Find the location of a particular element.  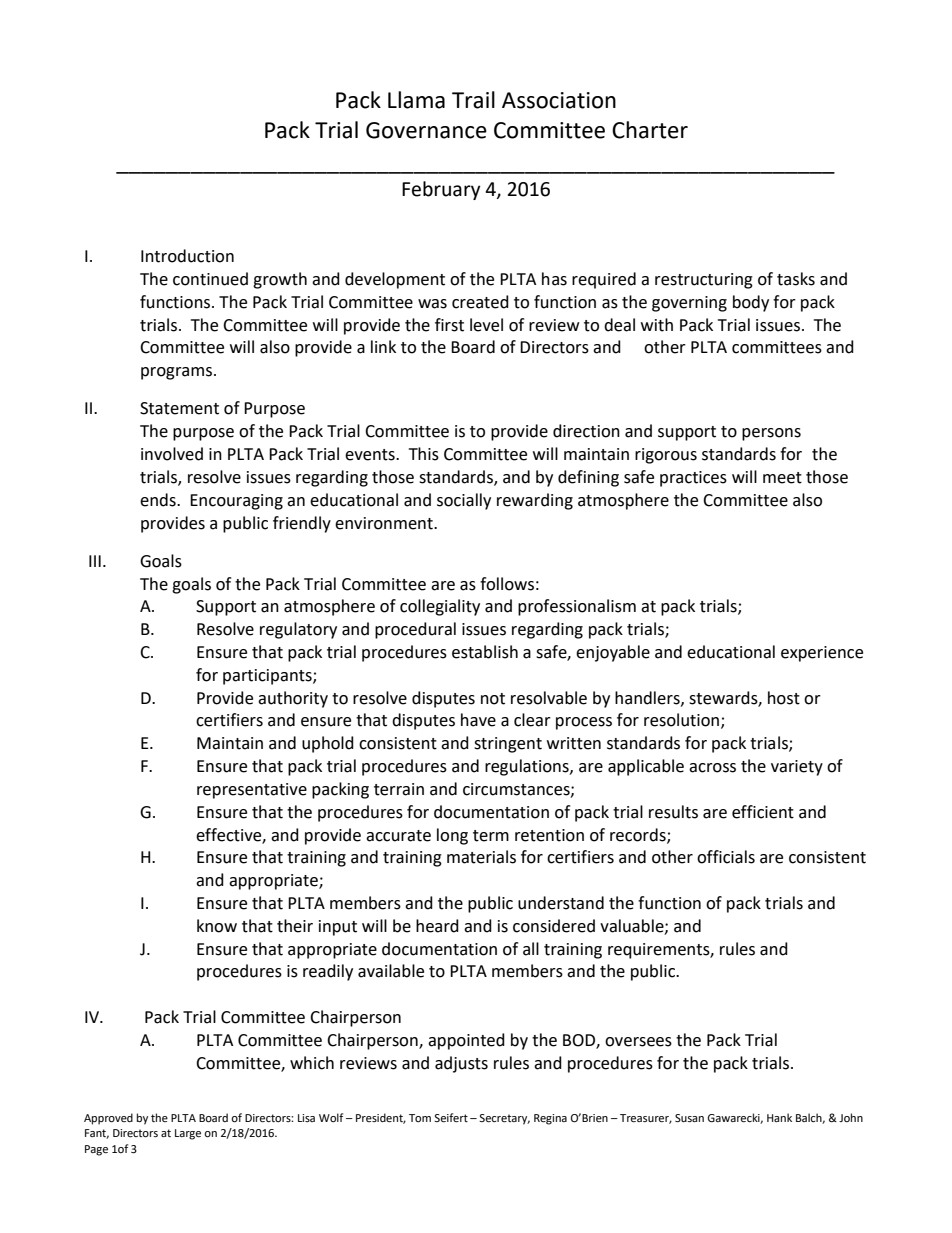

Charter is located at coordinates (650, 130).
